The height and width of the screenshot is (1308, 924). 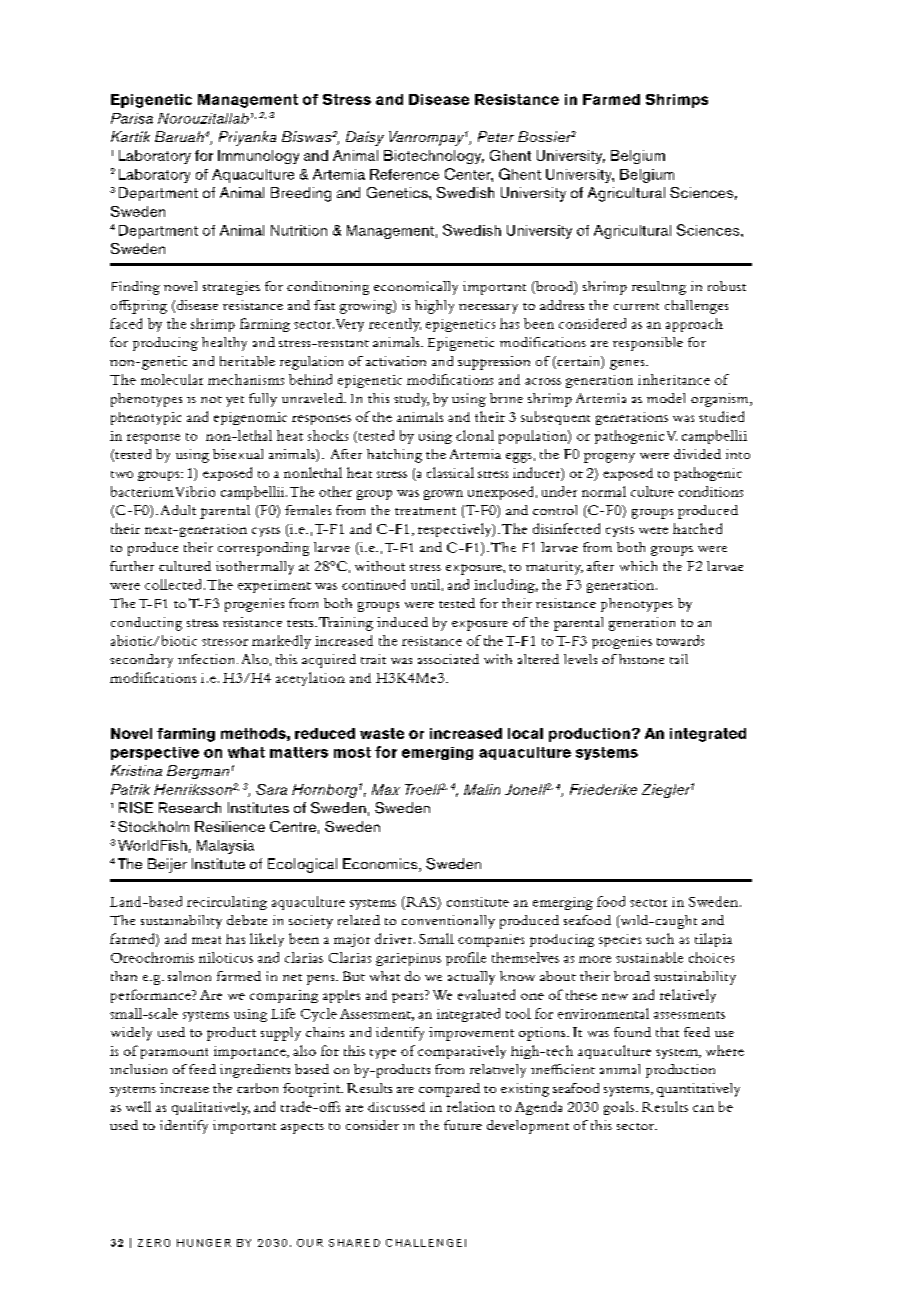 What do you see at coordinates (449, 1090) in the screenshot?
I see `compared` at bounding box center [449, 1090].
